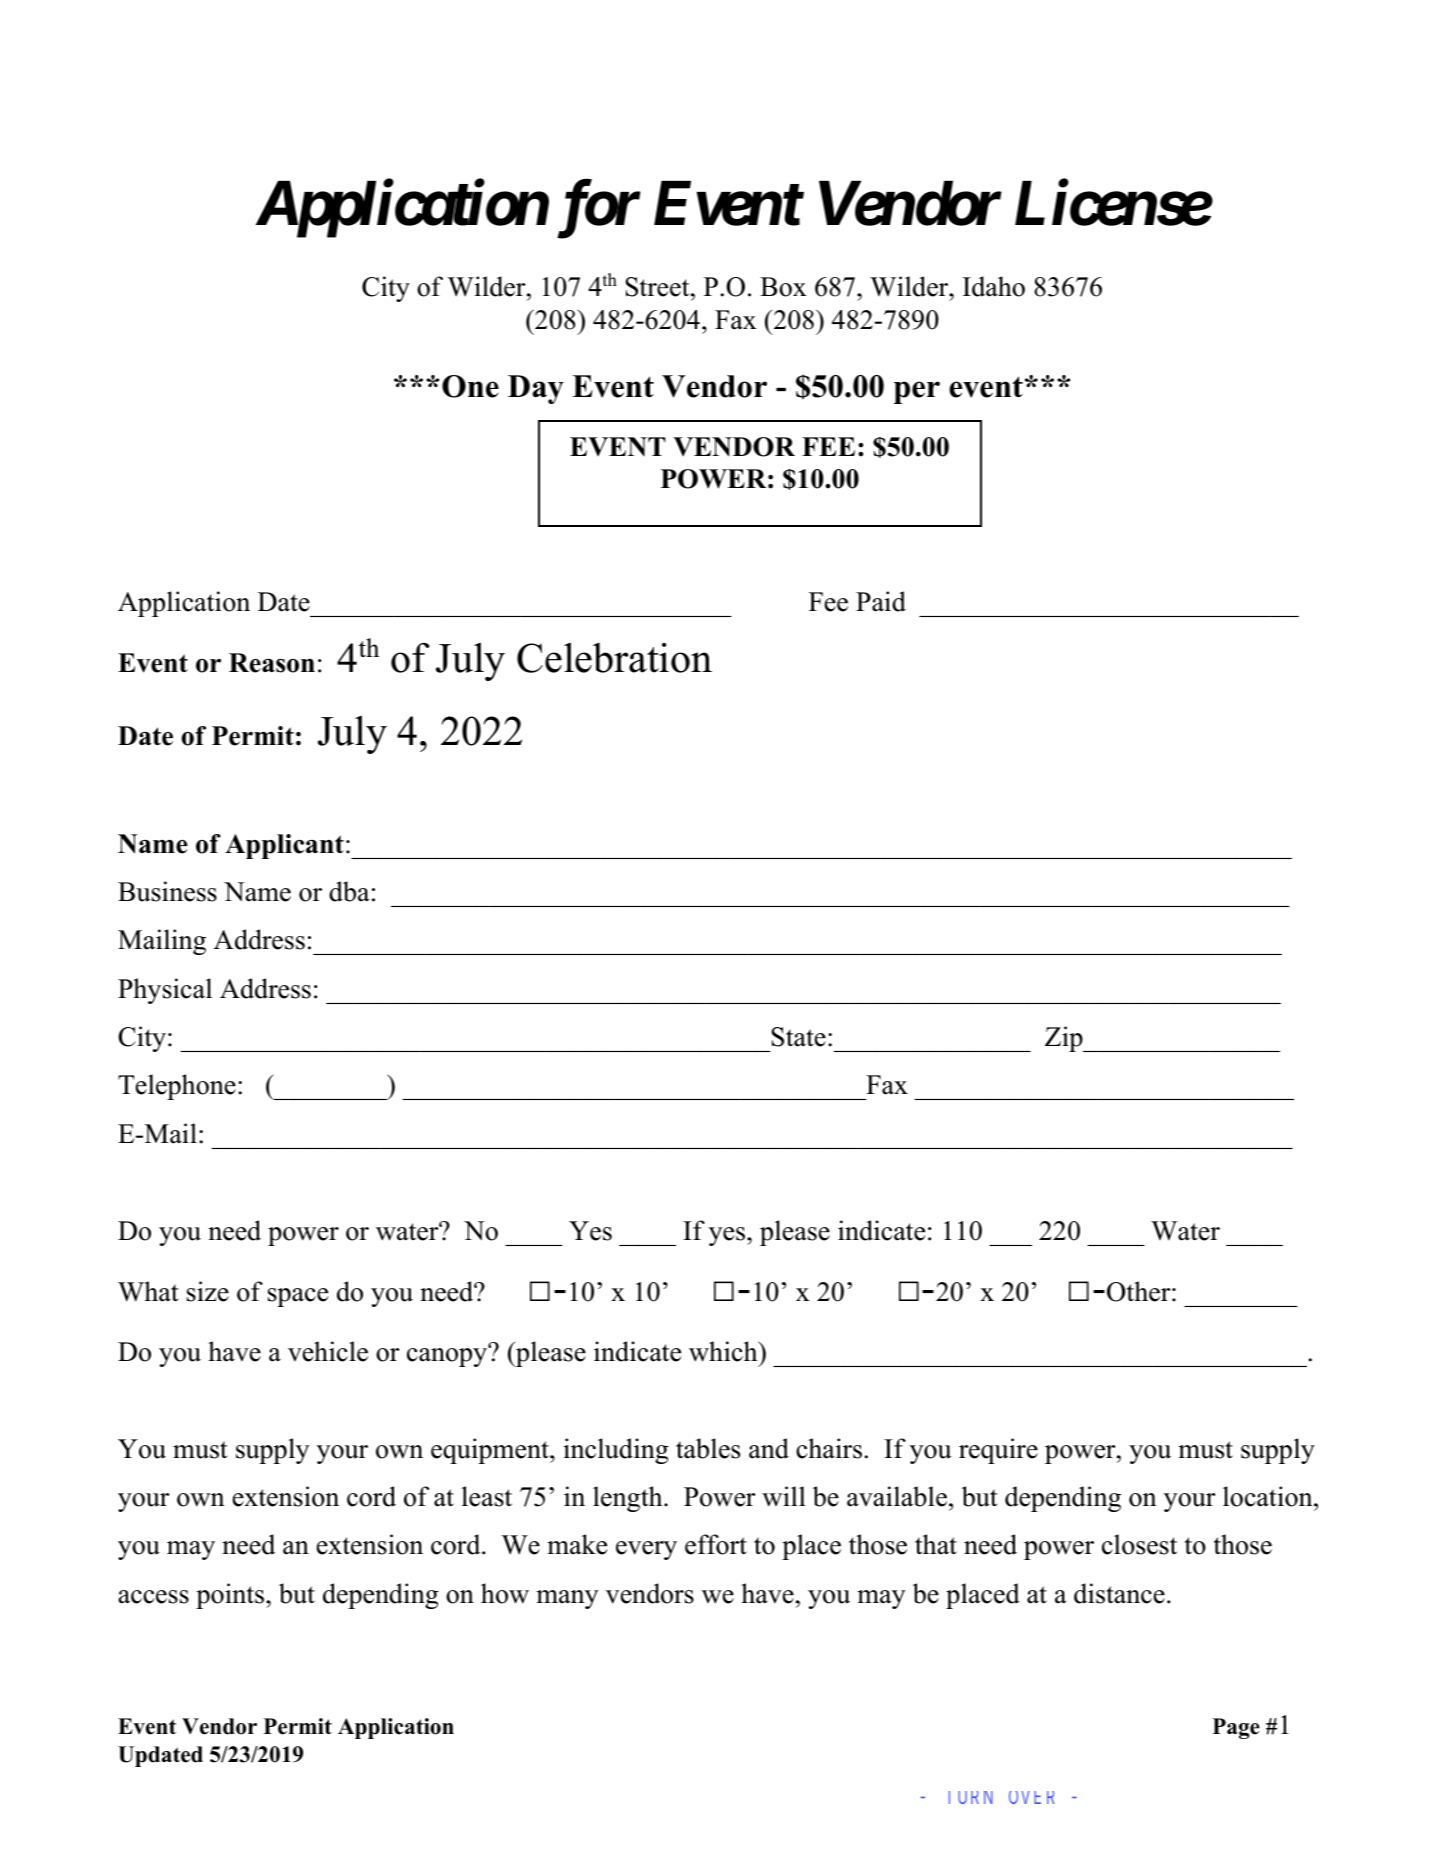  Describe the element at coordinates (783, 287) in the document. I see `Box` at that location.
